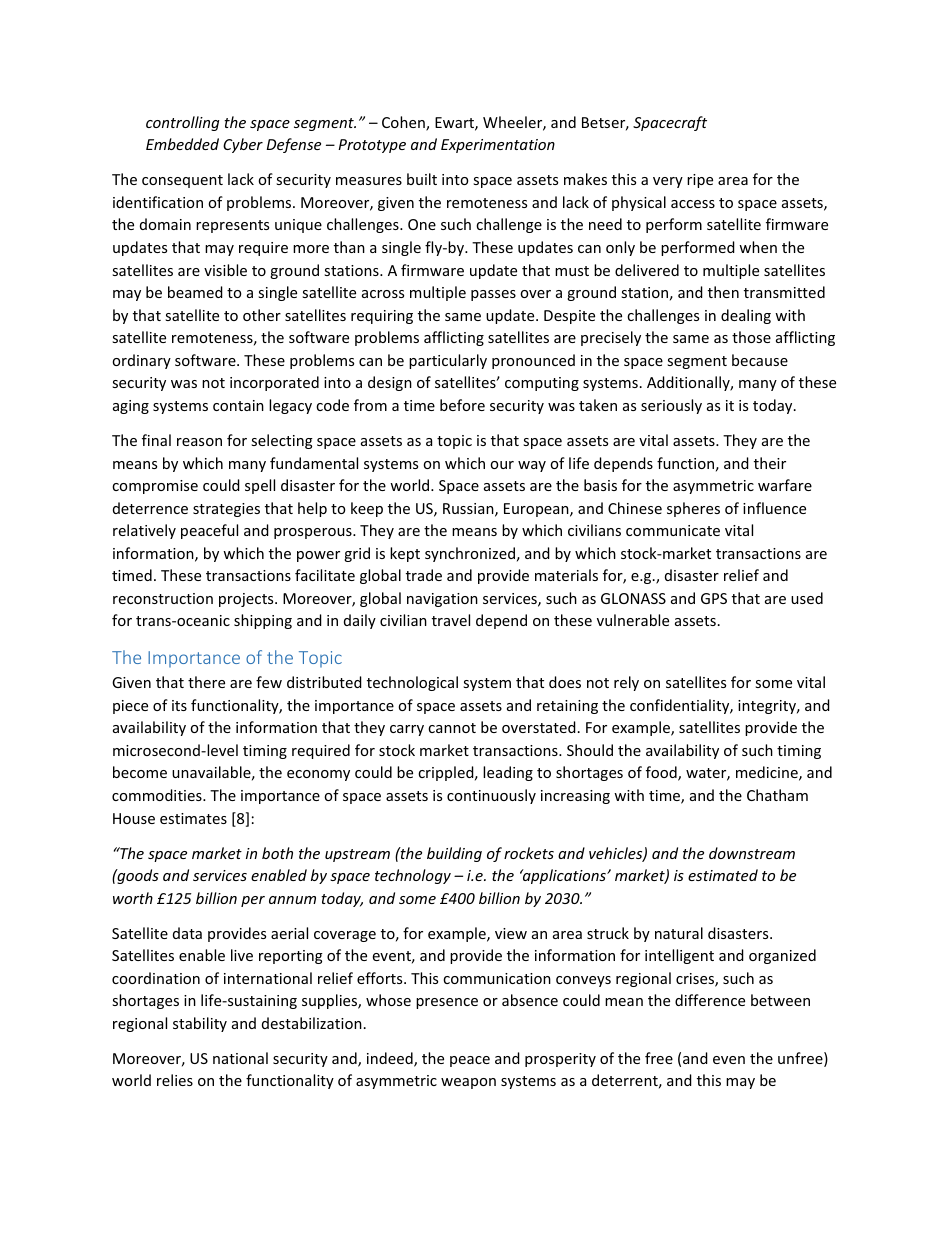 This image has width=952, height=1233. I want to click on estimates, so click(193, 818).
